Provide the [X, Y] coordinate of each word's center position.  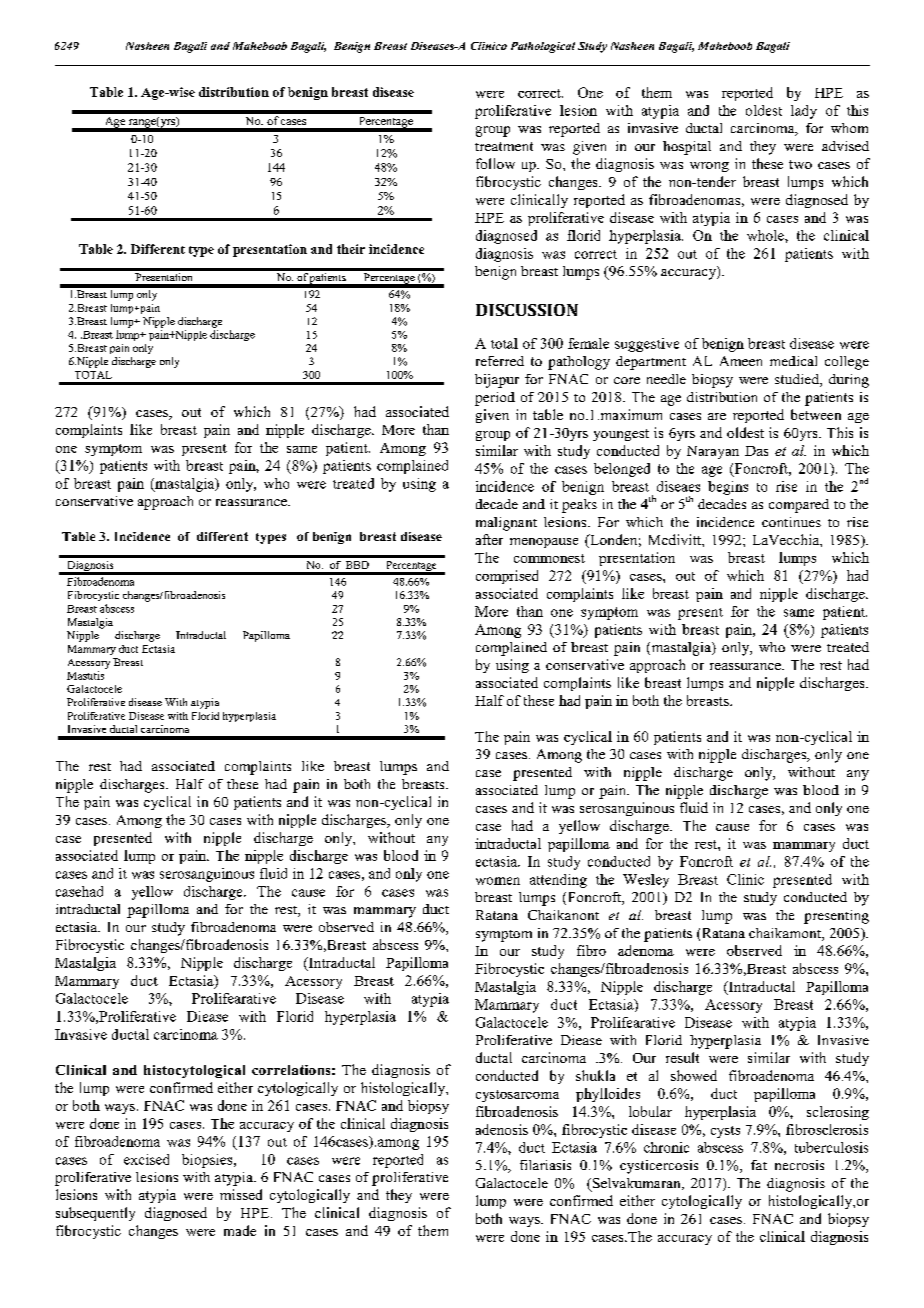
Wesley [646, 881]
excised [146, 1159]
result [682, 1057]
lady [804, 112]
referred [500, 361]
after [489, 539]
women [498, 881]
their [351, 249]
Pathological [543, 47]
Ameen [741, 361]
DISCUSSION [527, 310]
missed [241, 1194]
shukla [595, 1075]
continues [791, 522]
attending [558, 881]
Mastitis [85, 675]
